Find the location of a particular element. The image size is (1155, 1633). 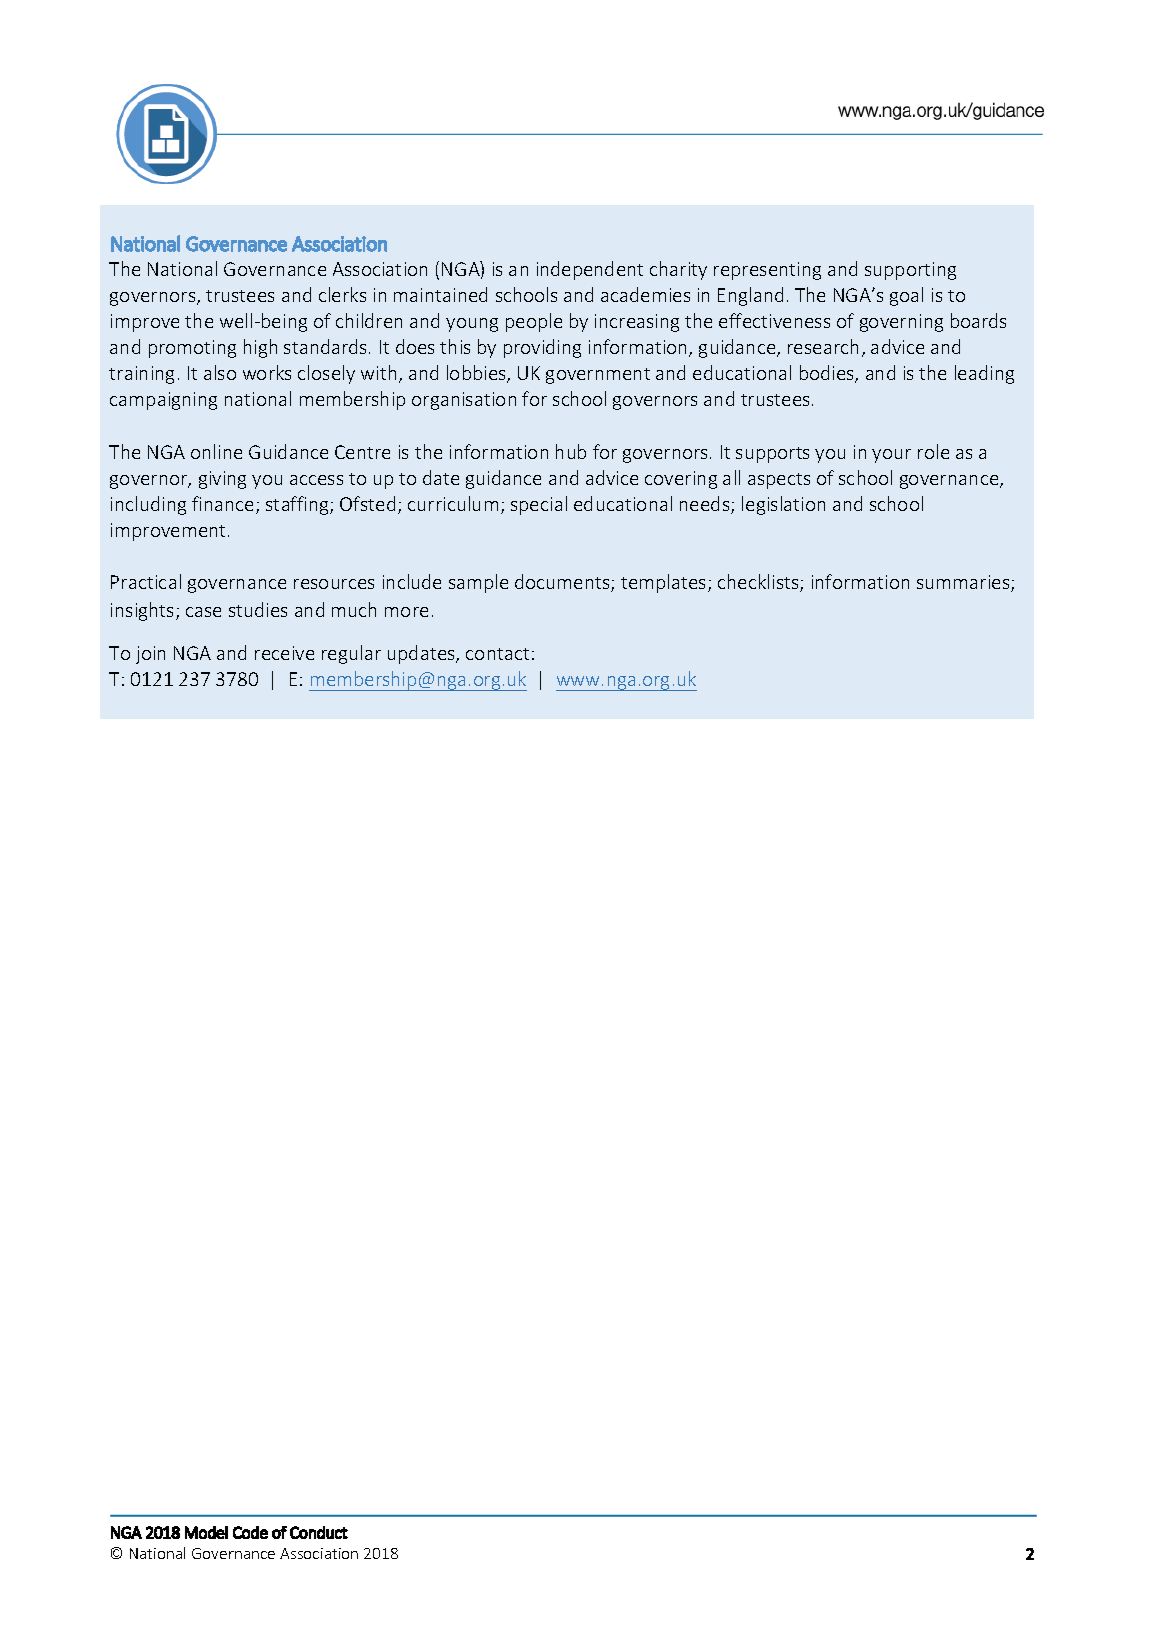

contact is located at coordinates (497, 654).
